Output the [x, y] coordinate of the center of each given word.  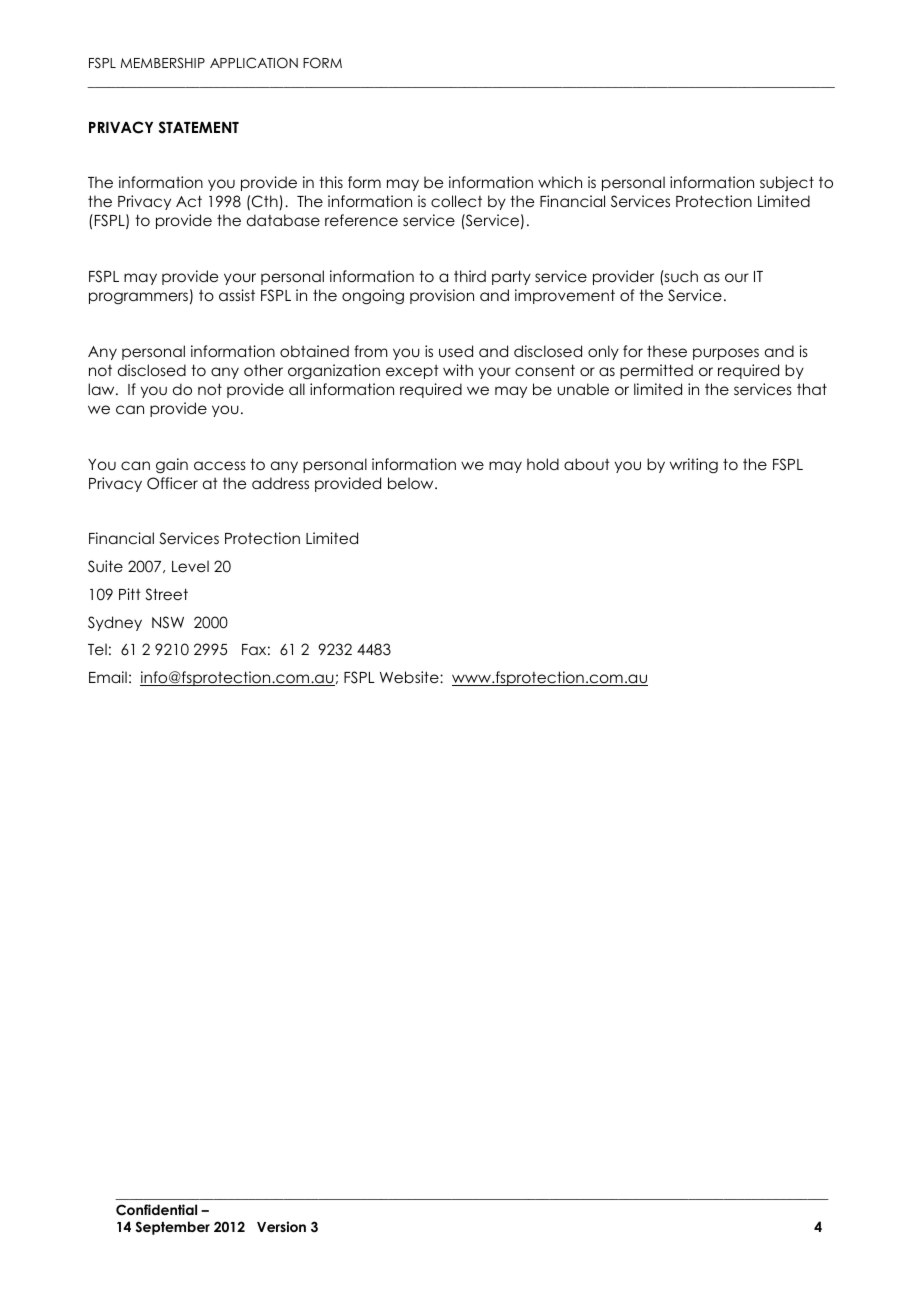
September [172, 1228]
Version [281, 1226]
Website [410, 677]
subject [787, 183]
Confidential [156, 1210]
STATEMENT [199, 127]
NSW [168, 622]
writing [694, 466]
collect [456, 201]
